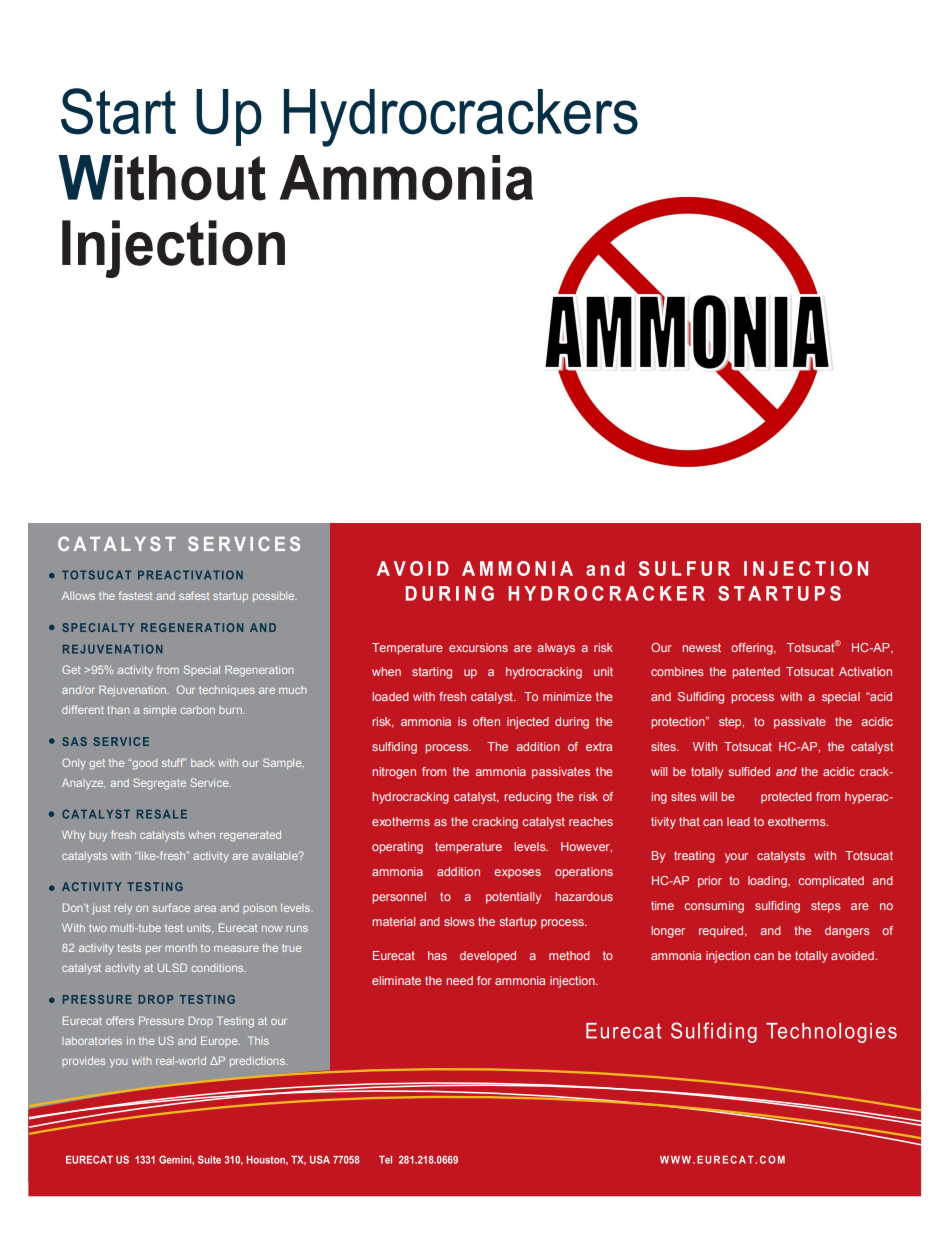 Image resolution: width=952 pixels, height=1233 pixels. What do you see at coordinates (738, 821) in the screenshot?
I see `lead` at bounding box center [738, 821].
